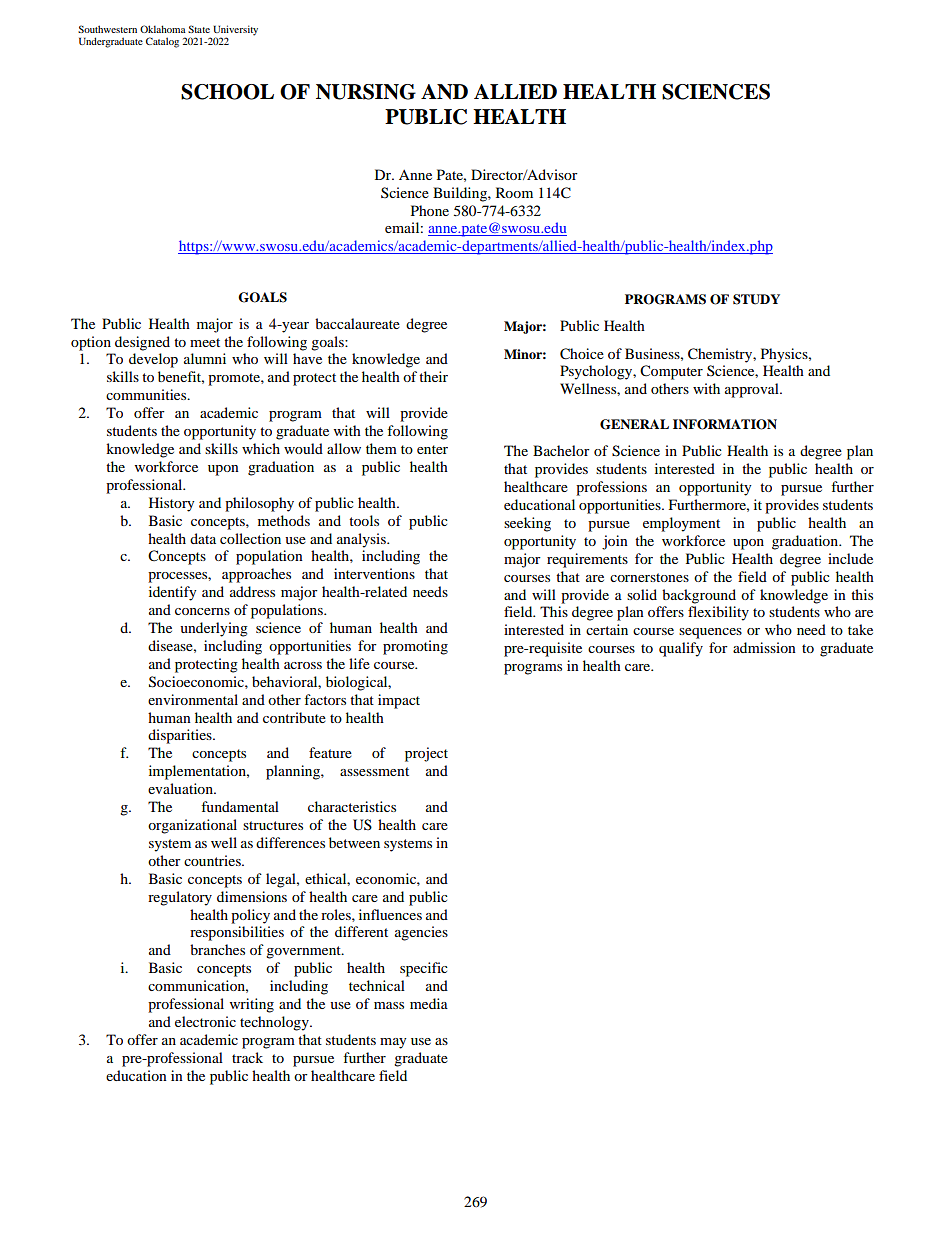 The image size is (952, 1233). What do you see at coordinates (162, 42) in the screenshot?
I see `Catalog` at bounding box center [162, 42].
